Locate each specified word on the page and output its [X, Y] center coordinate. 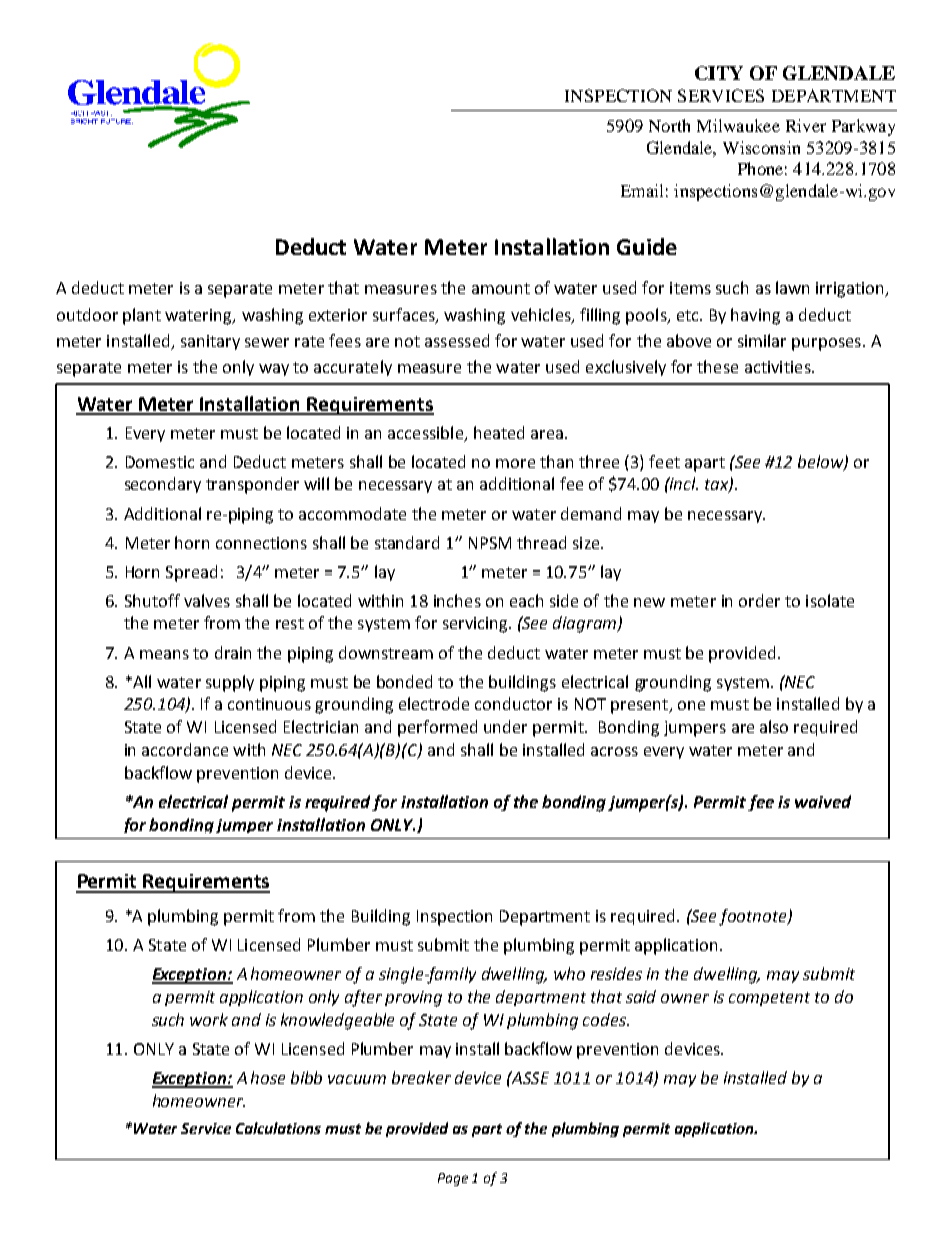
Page [453, 1179]
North [669, 125]
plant [142, 316]
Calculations [278, 1128]
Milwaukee [738, 125]
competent [769, 999]
